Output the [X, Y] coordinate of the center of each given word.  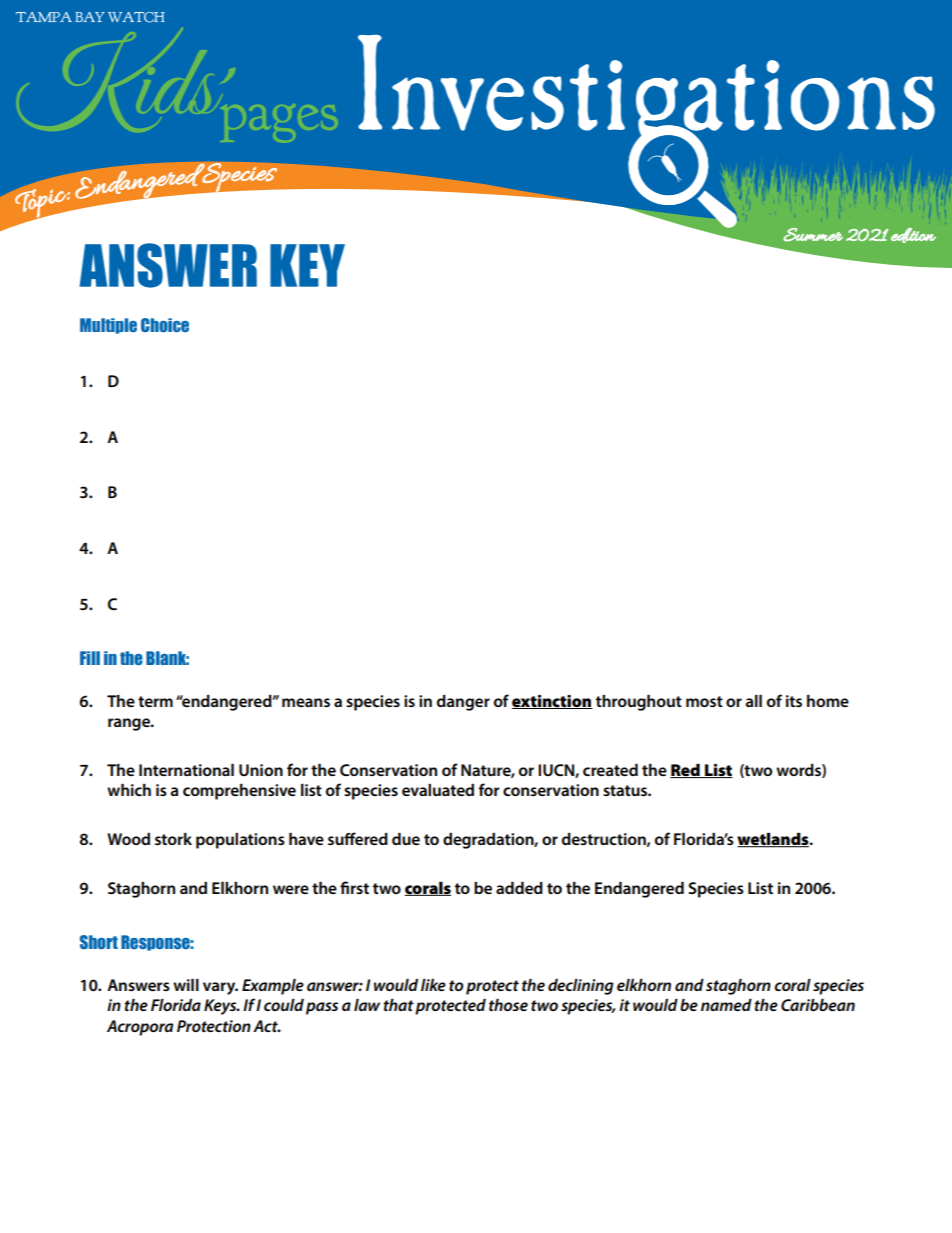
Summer [813, 235]
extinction [552, 702]
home [828, 701]
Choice [165, 325]
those [508, 1005]
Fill [90, 658]
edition [913, 235]
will [186, 985]
